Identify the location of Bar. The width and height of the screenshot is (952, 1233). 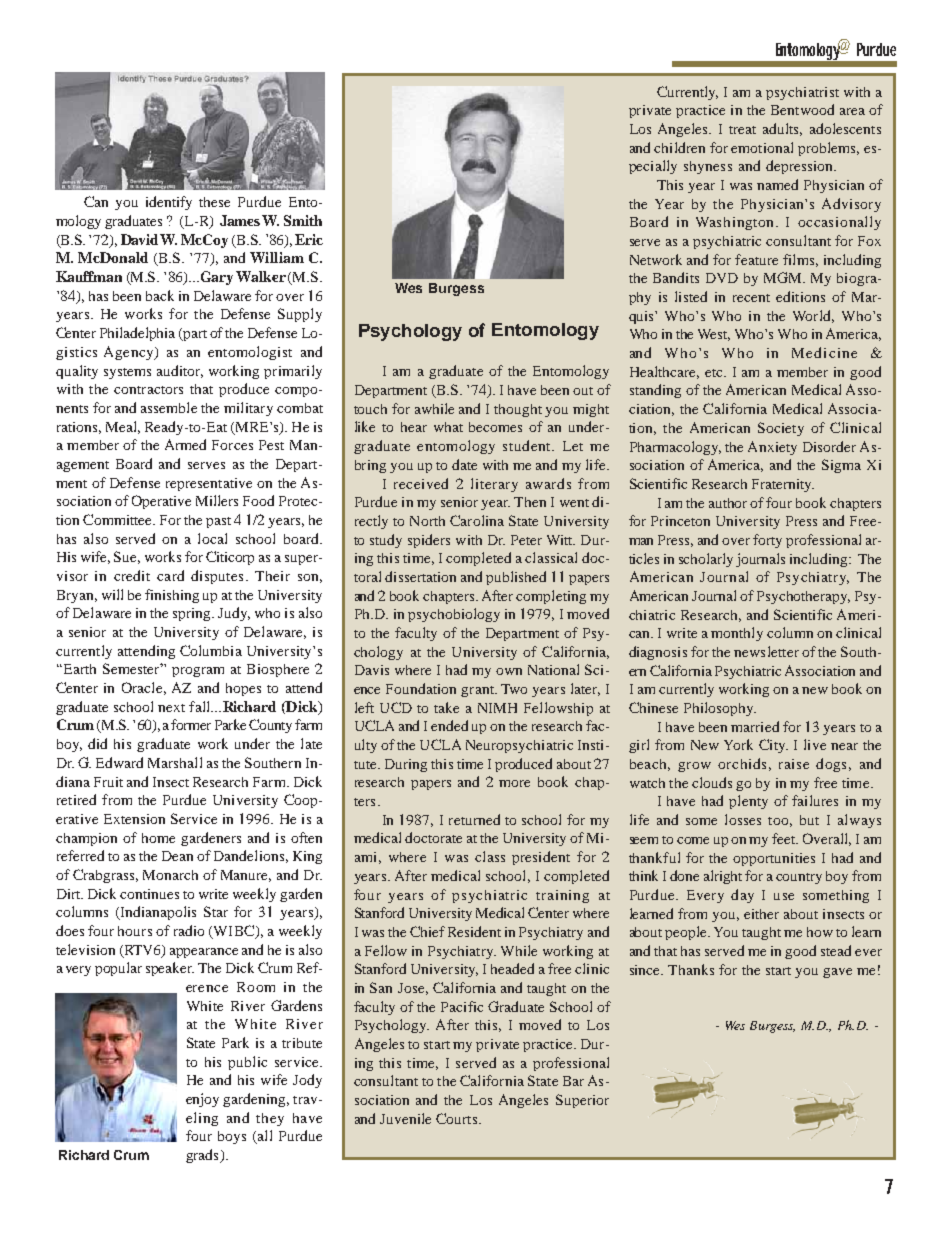
(573, 1081).
